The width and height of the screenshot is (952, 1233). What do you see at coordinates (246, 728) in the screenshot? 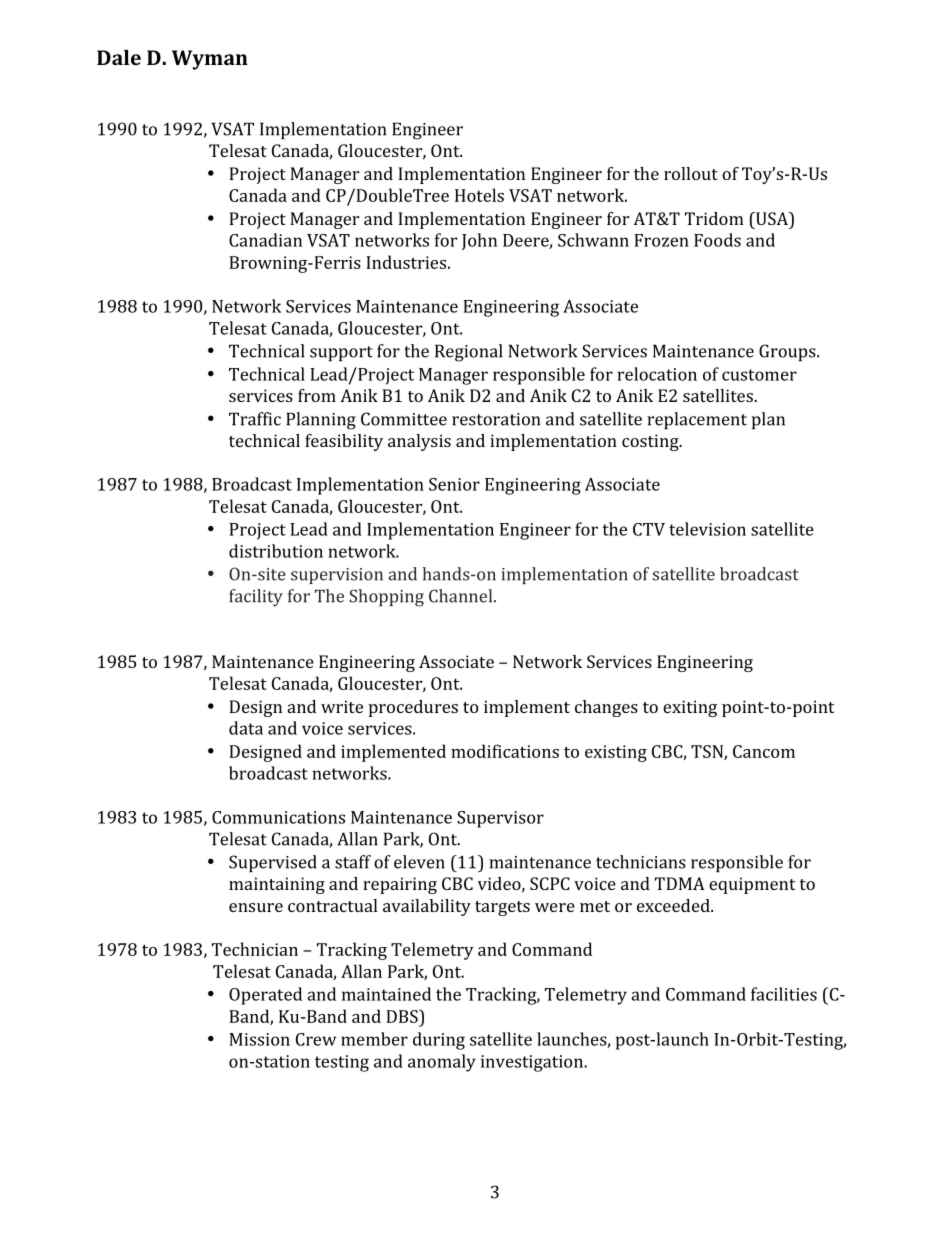
I see `data` at bounding box center [246, 728].
